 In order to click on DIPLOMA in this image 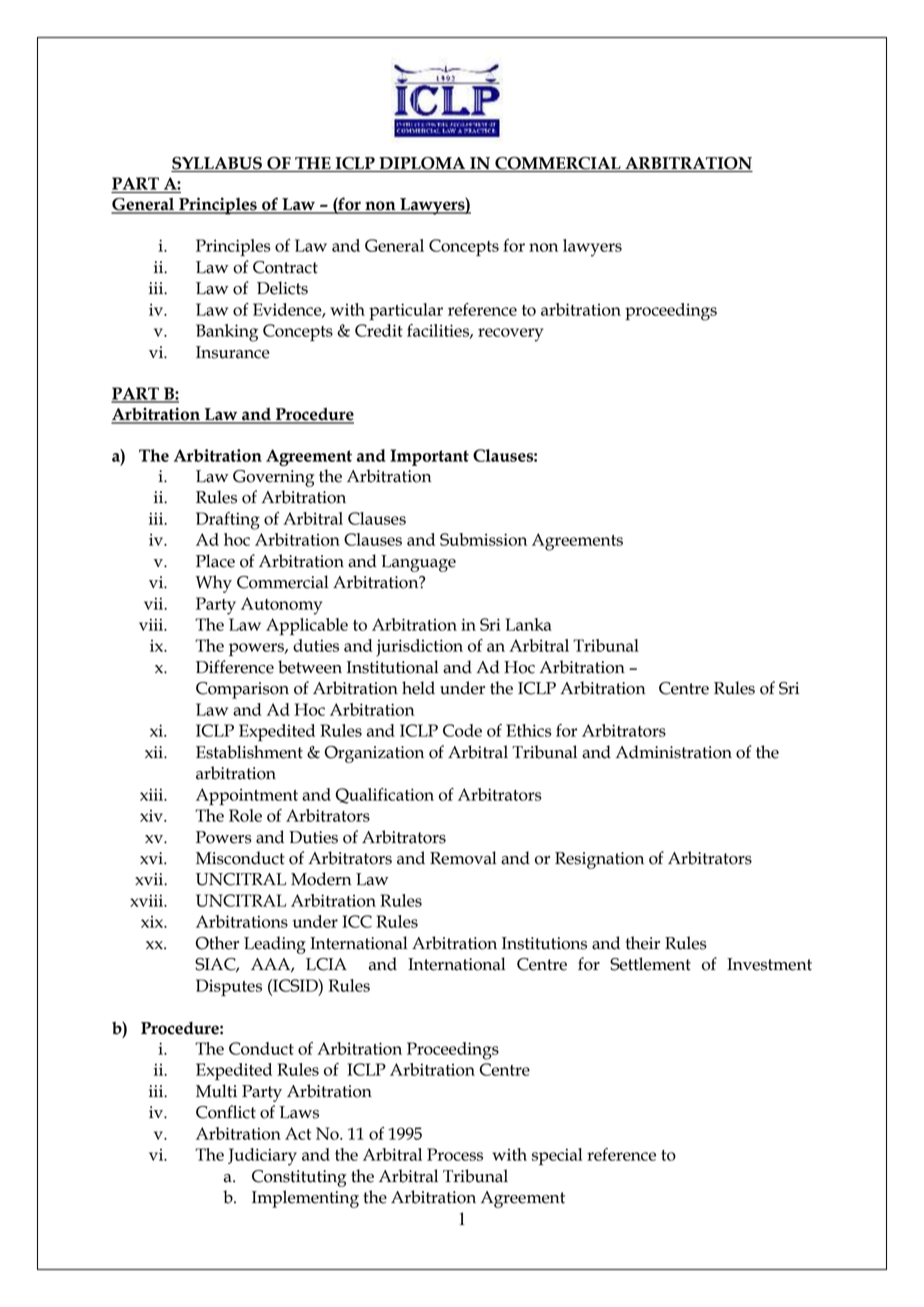, I will do `click(422, 164)`.
